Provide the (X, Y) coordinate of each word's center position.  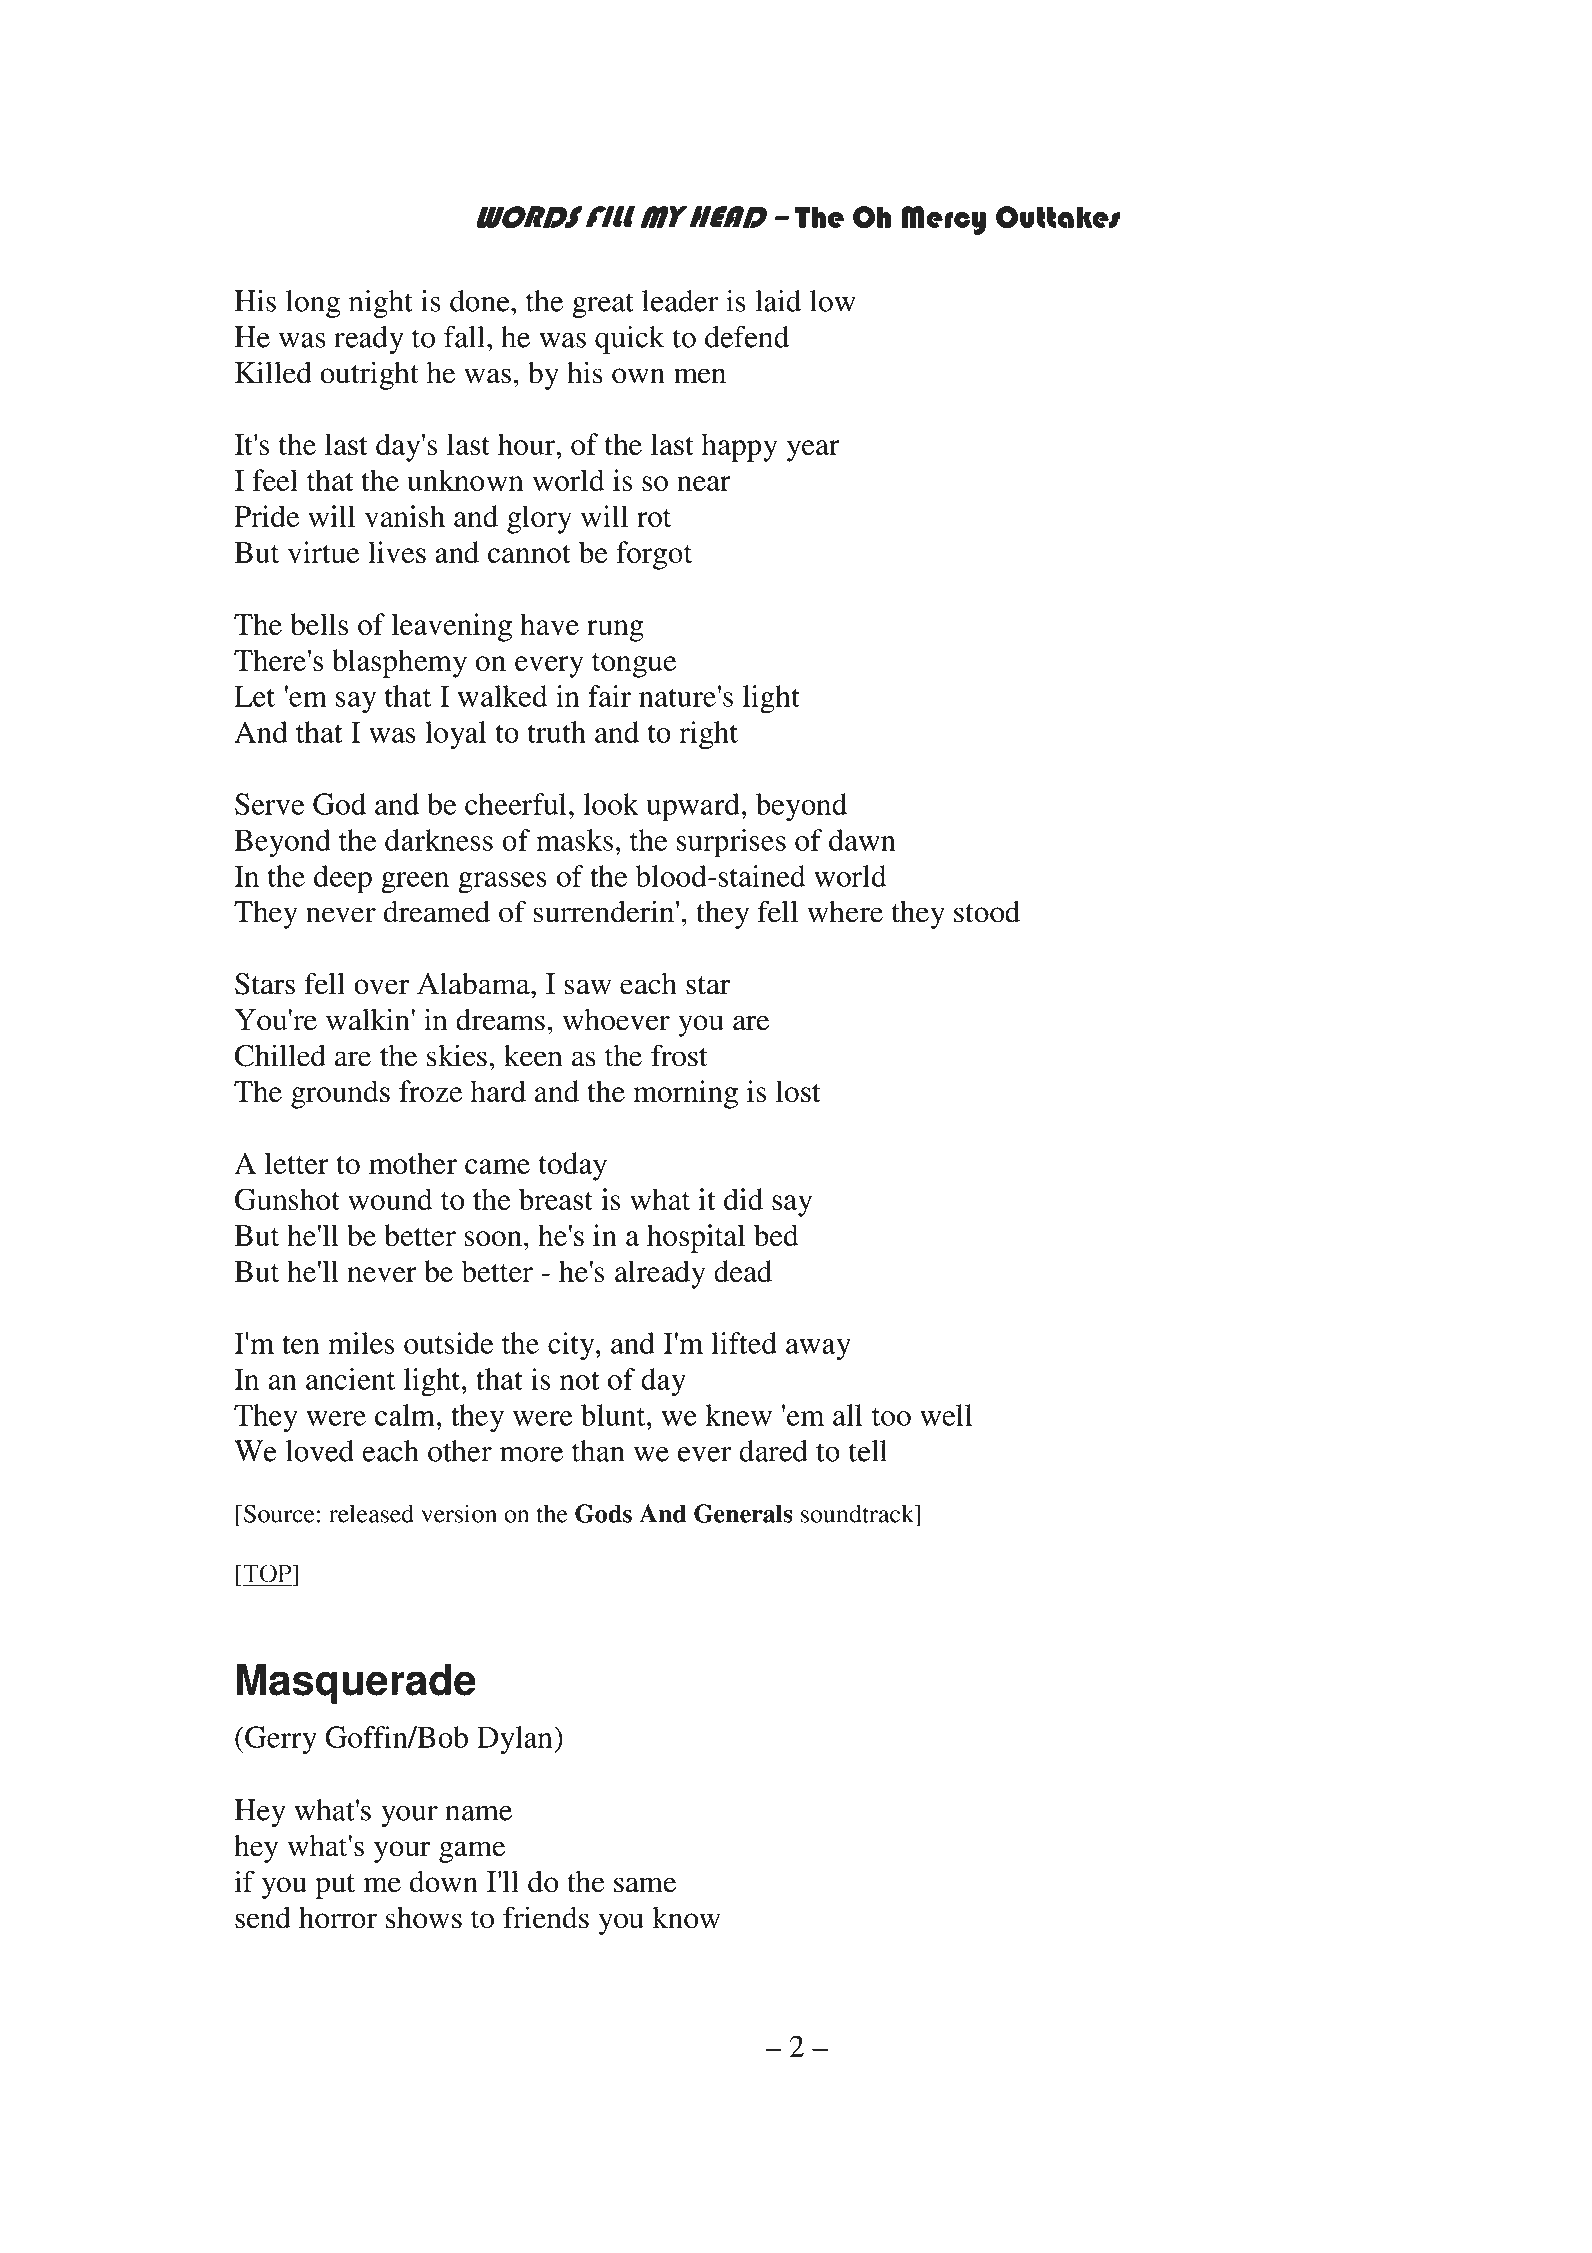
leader (680, 301)
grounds (340, 1094)
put (335, 1886)
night (381, 304)
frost (679, 1055)
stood (987, 911)
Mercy (944, 220)
